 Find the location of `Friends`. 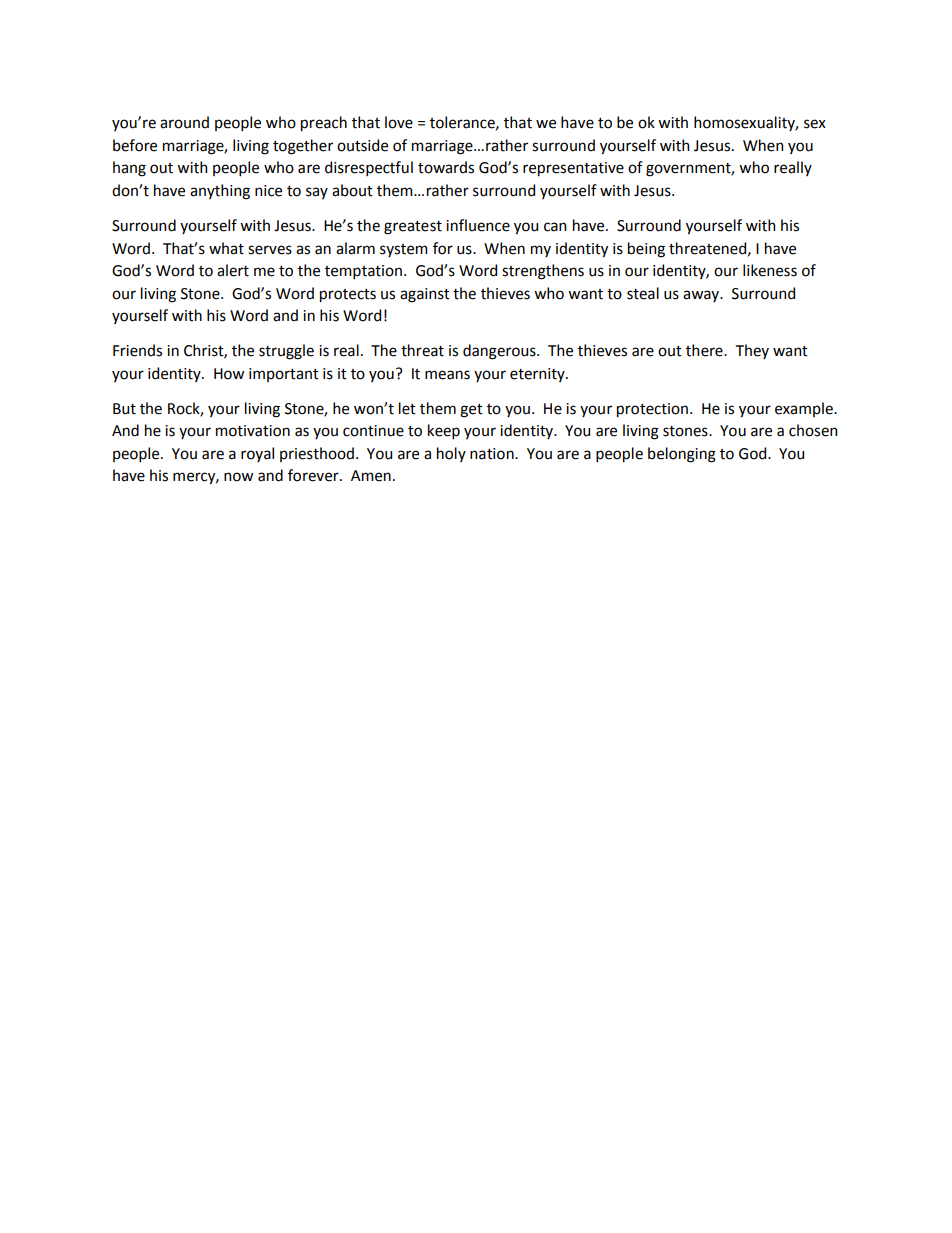

Friends is located at coordinates (137, 350).
